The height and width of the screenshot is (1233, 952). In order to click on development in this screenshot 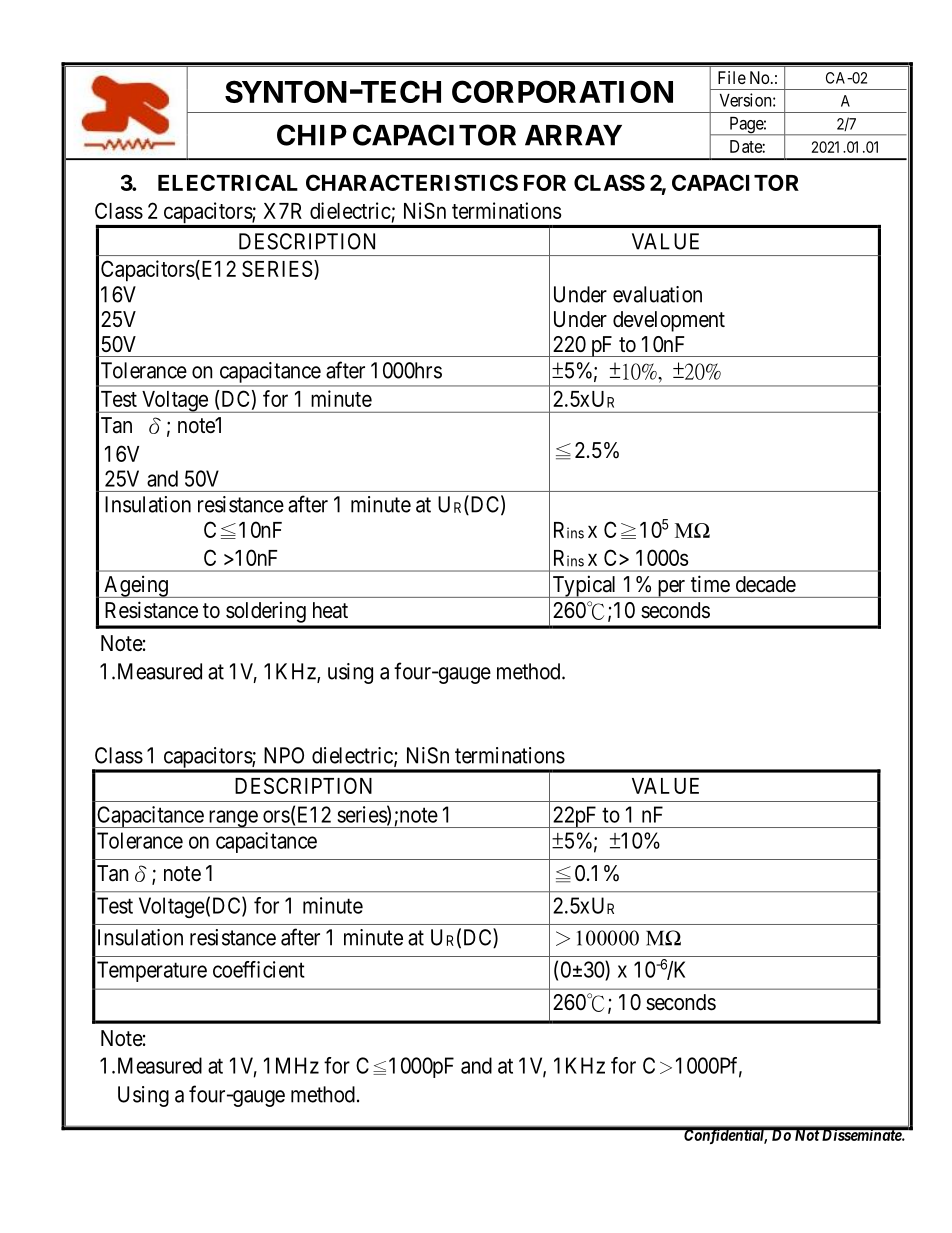, I will do `click(669, 321)`.
